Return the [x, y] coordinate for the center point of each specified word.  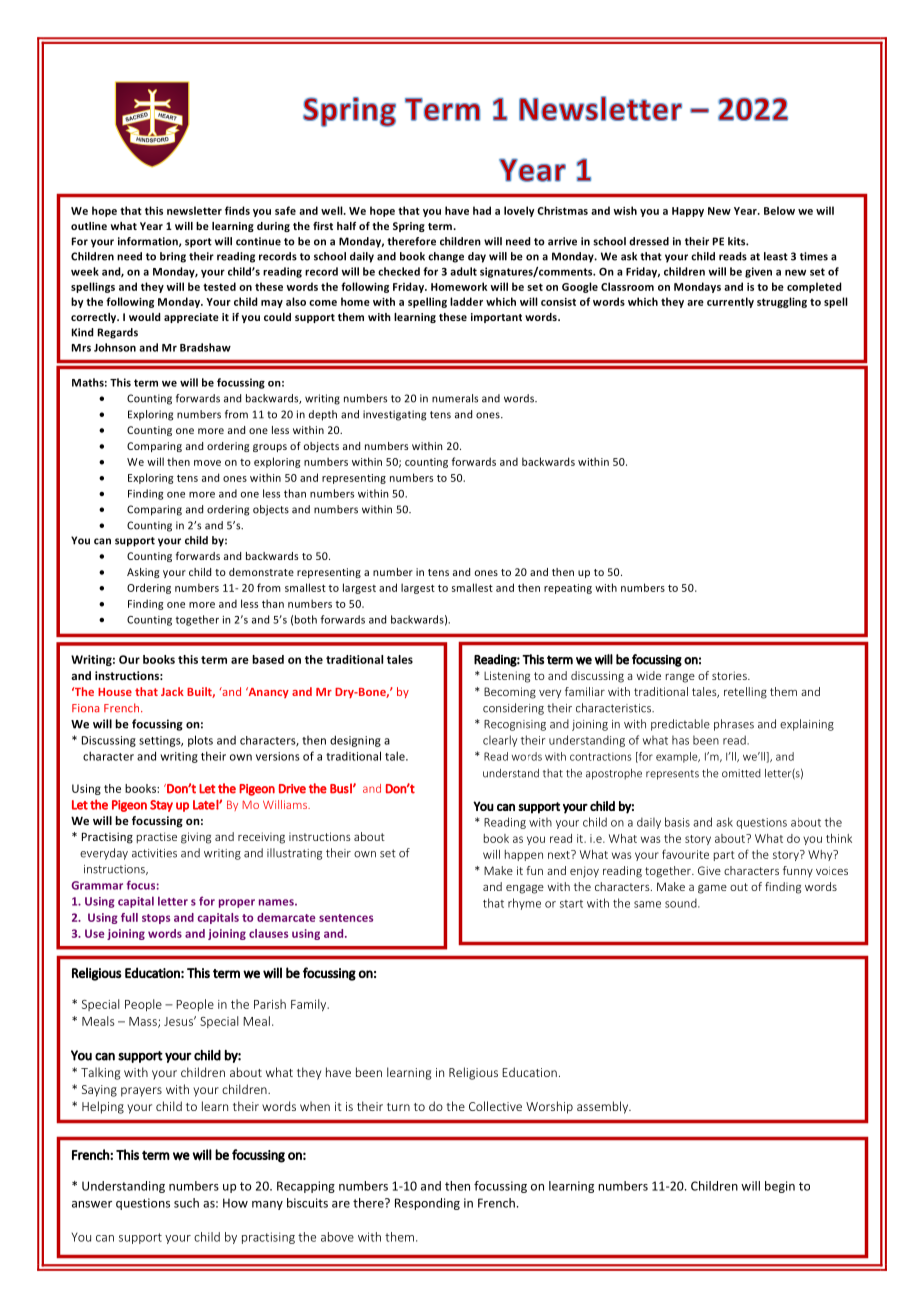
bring [173, 257]
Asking [143, 573]
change [446, 257]
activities [154, 853]
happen [524, 855]
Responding [427, 1204]
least [776, 256]
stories [730, 675]
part [724, 856]
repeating [568, 589]
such [186, 1203]
